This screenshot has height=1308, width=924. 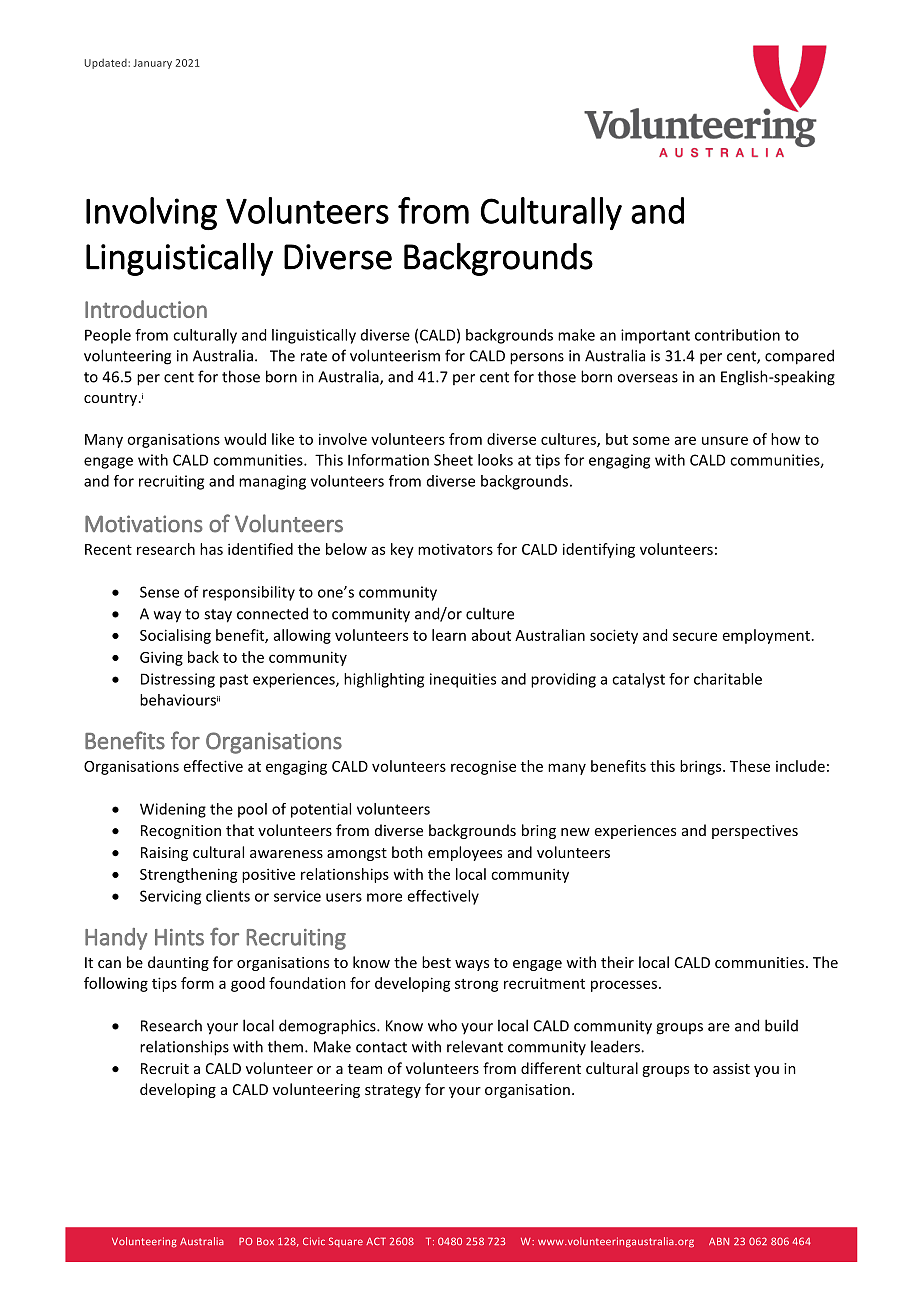 I want to click on employees, so click(x=465, y=853).
